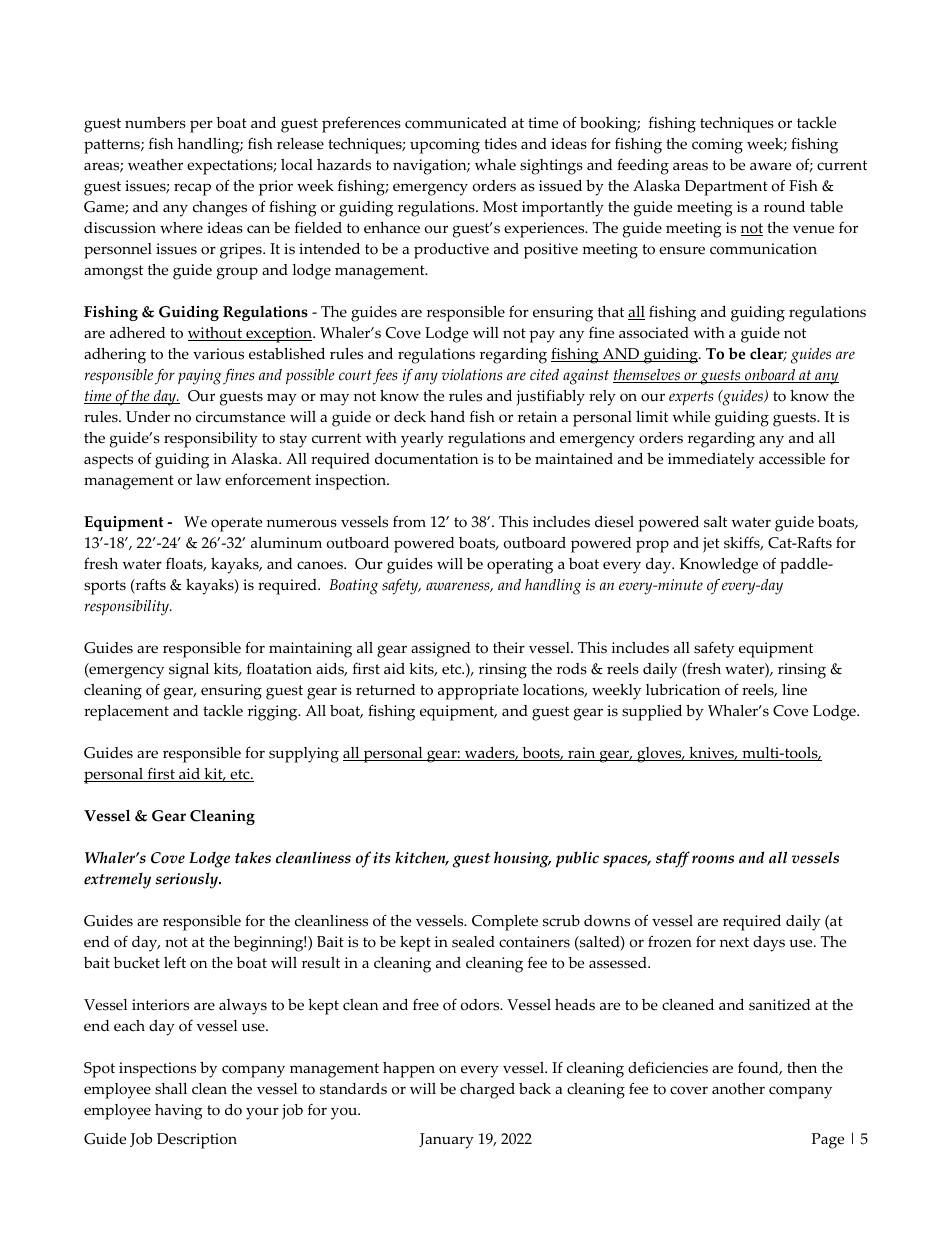 Image resolution: width=952 pixels, height=1233 pixels. What do you see at coordinates (726, 188) in the screenshot?
I see `Department` at bounding box center [726, 188].
